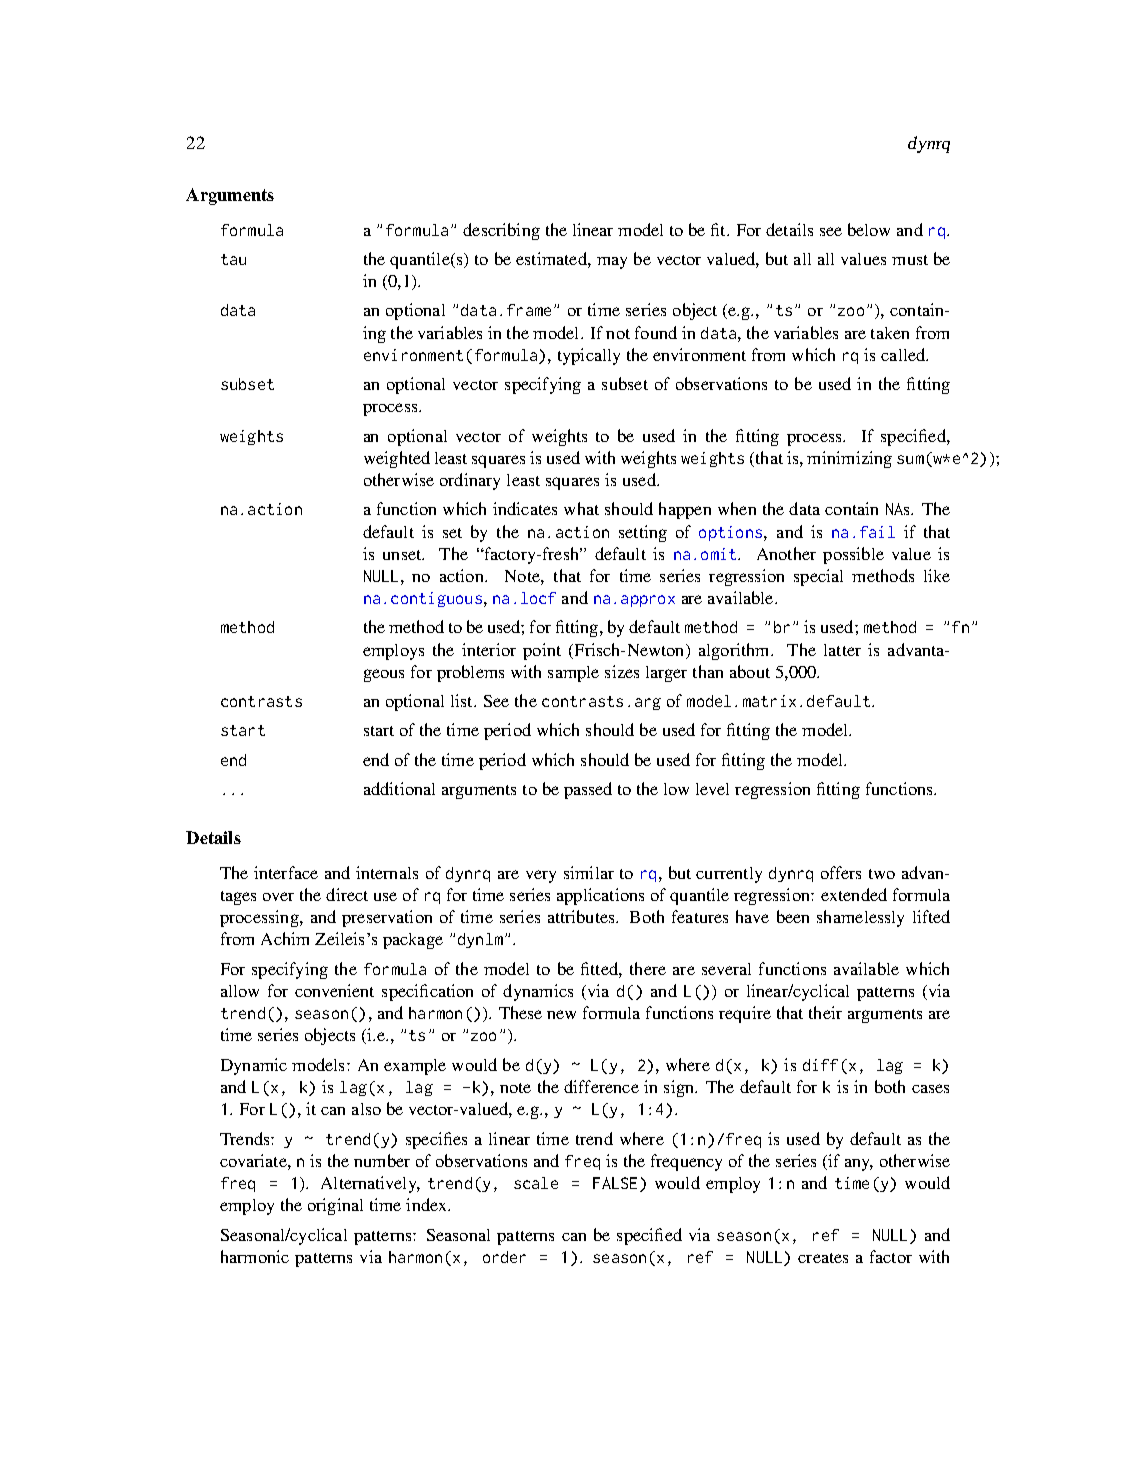 The width and height of the screenshot is (1136, 1470). I want to click on setting, so click(643, 533).
